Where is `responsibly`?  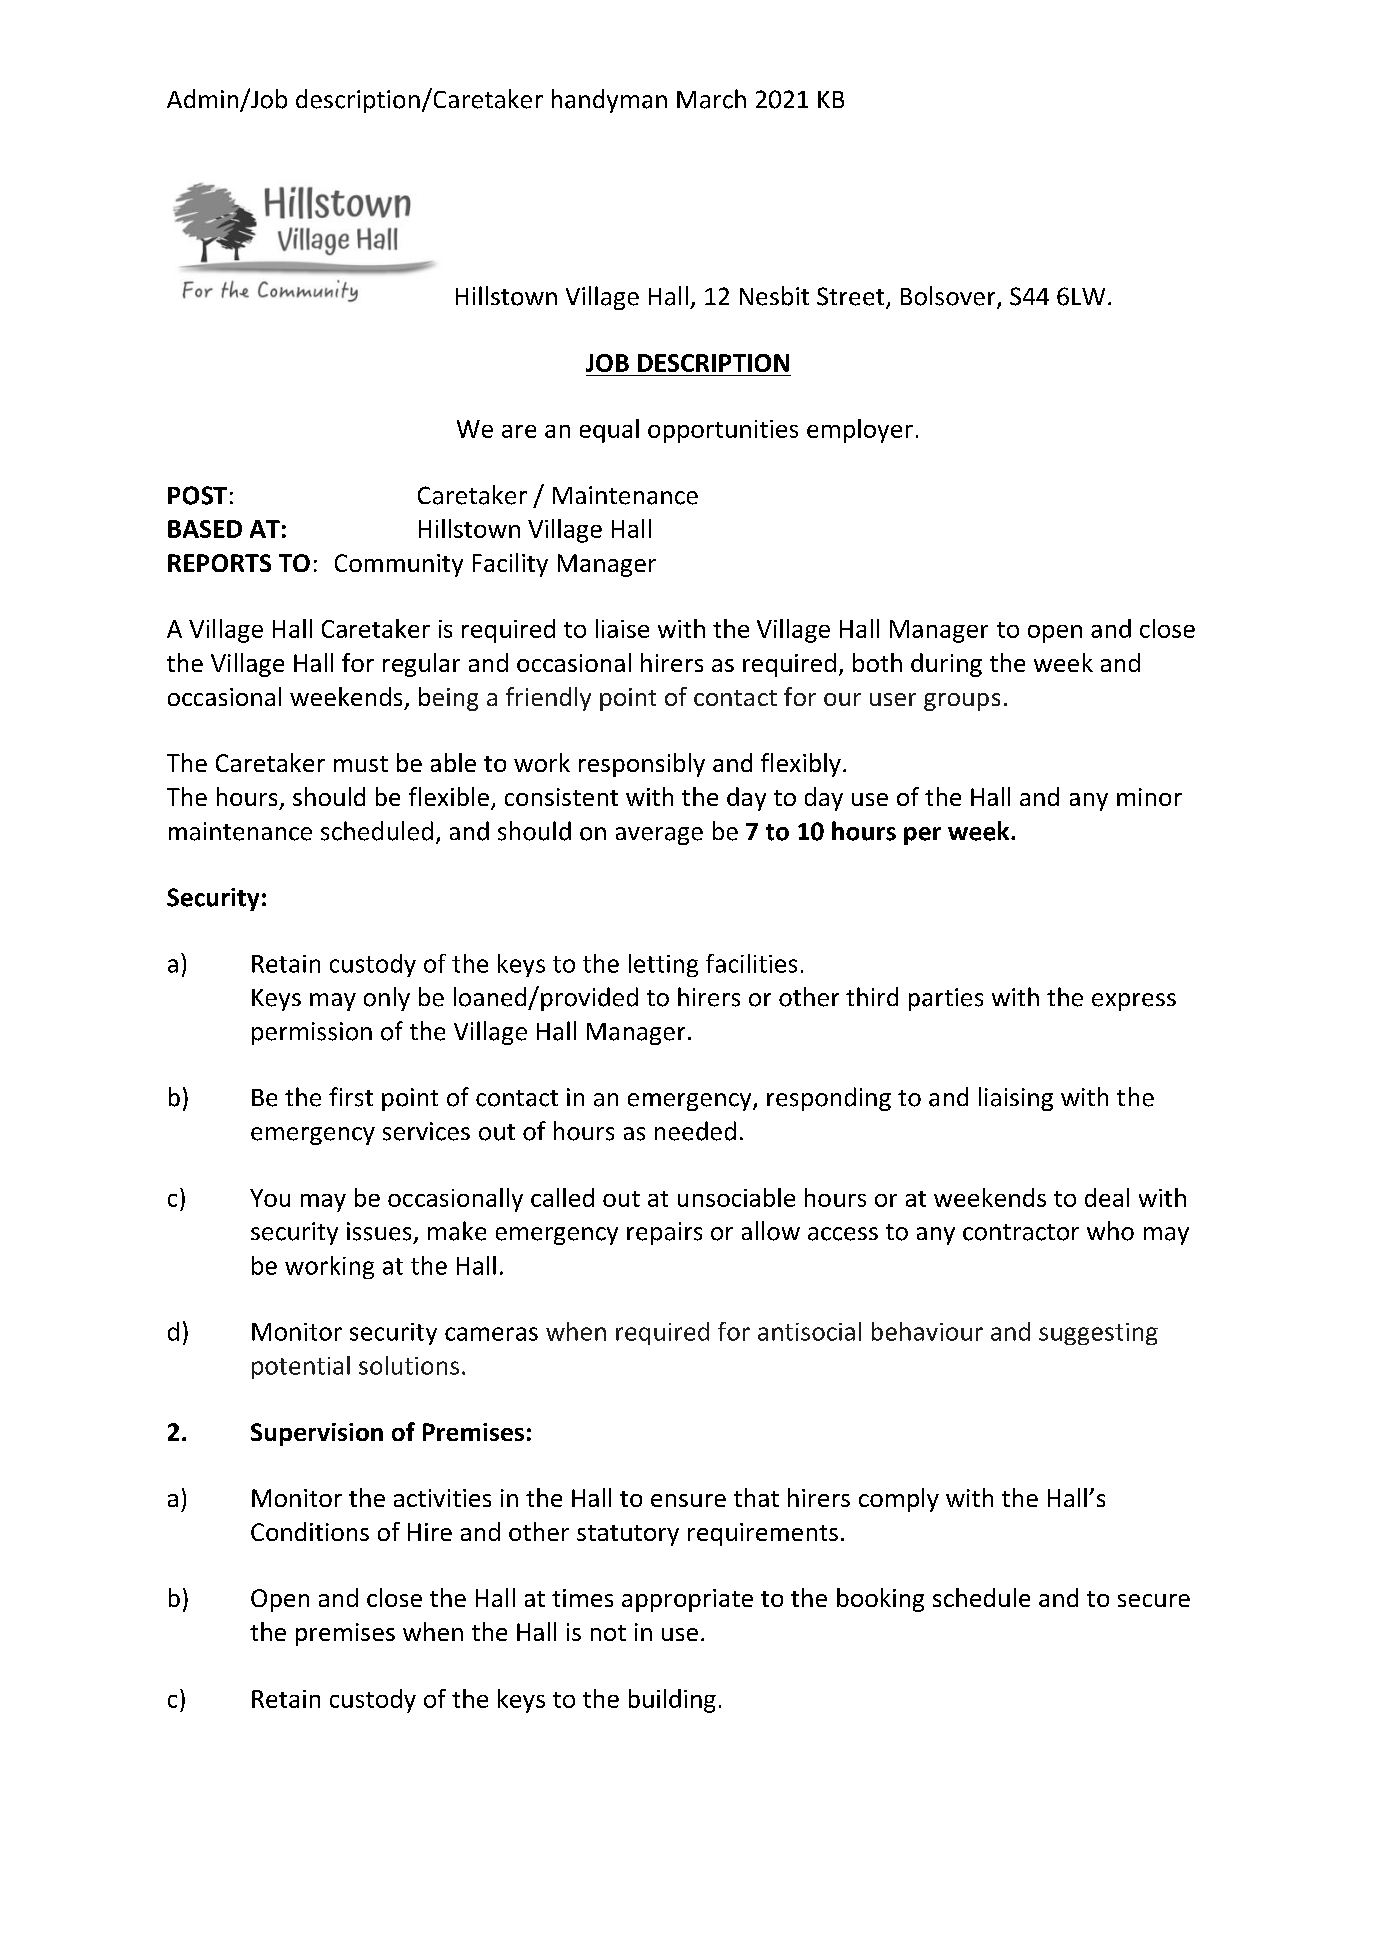
responsibly is located at coordinates (642, 765).
